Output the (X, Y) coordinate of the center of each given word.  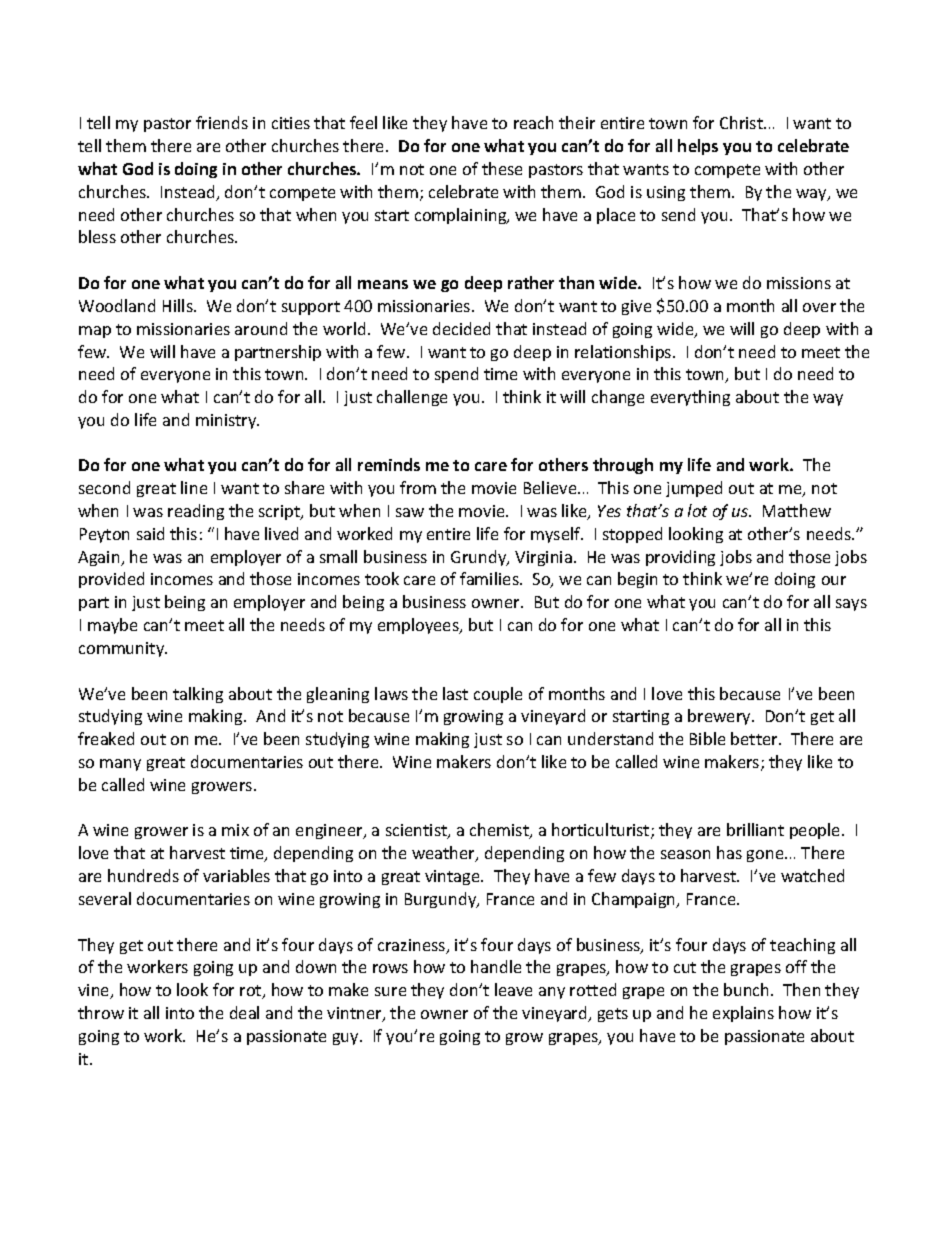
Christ (742, 122)
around (261, 328)
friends (222, 122)
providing (680, 558)
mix (235, 830)
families (490, 578)
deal (244, 1012)
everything (690, 398)
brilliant (755, 829)
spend (456, 375)
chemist (500, 831)
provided (111, 580)
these (502, 168)
